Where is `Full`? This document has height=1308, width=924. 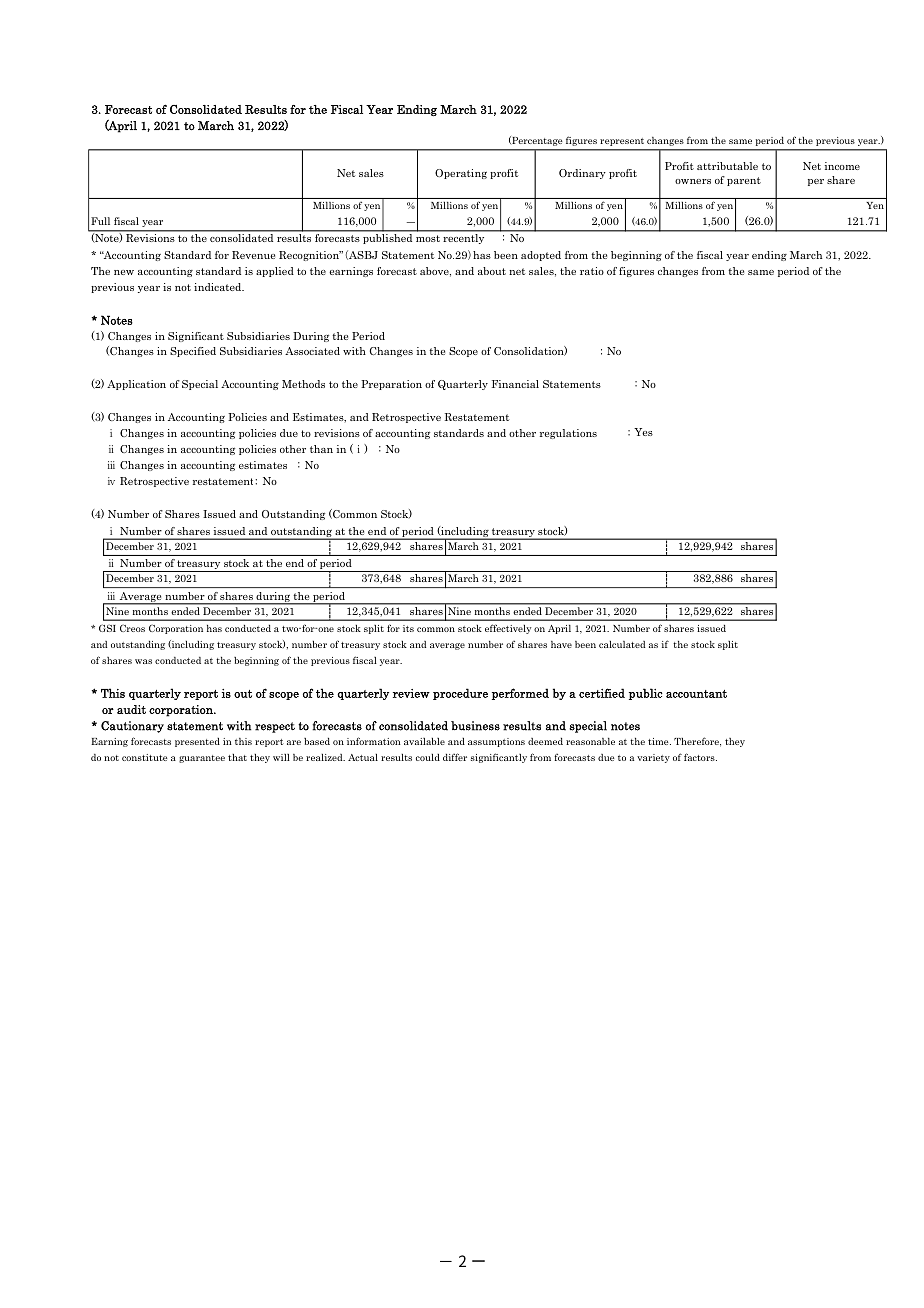
Full is located at coordinates (100, 221).
